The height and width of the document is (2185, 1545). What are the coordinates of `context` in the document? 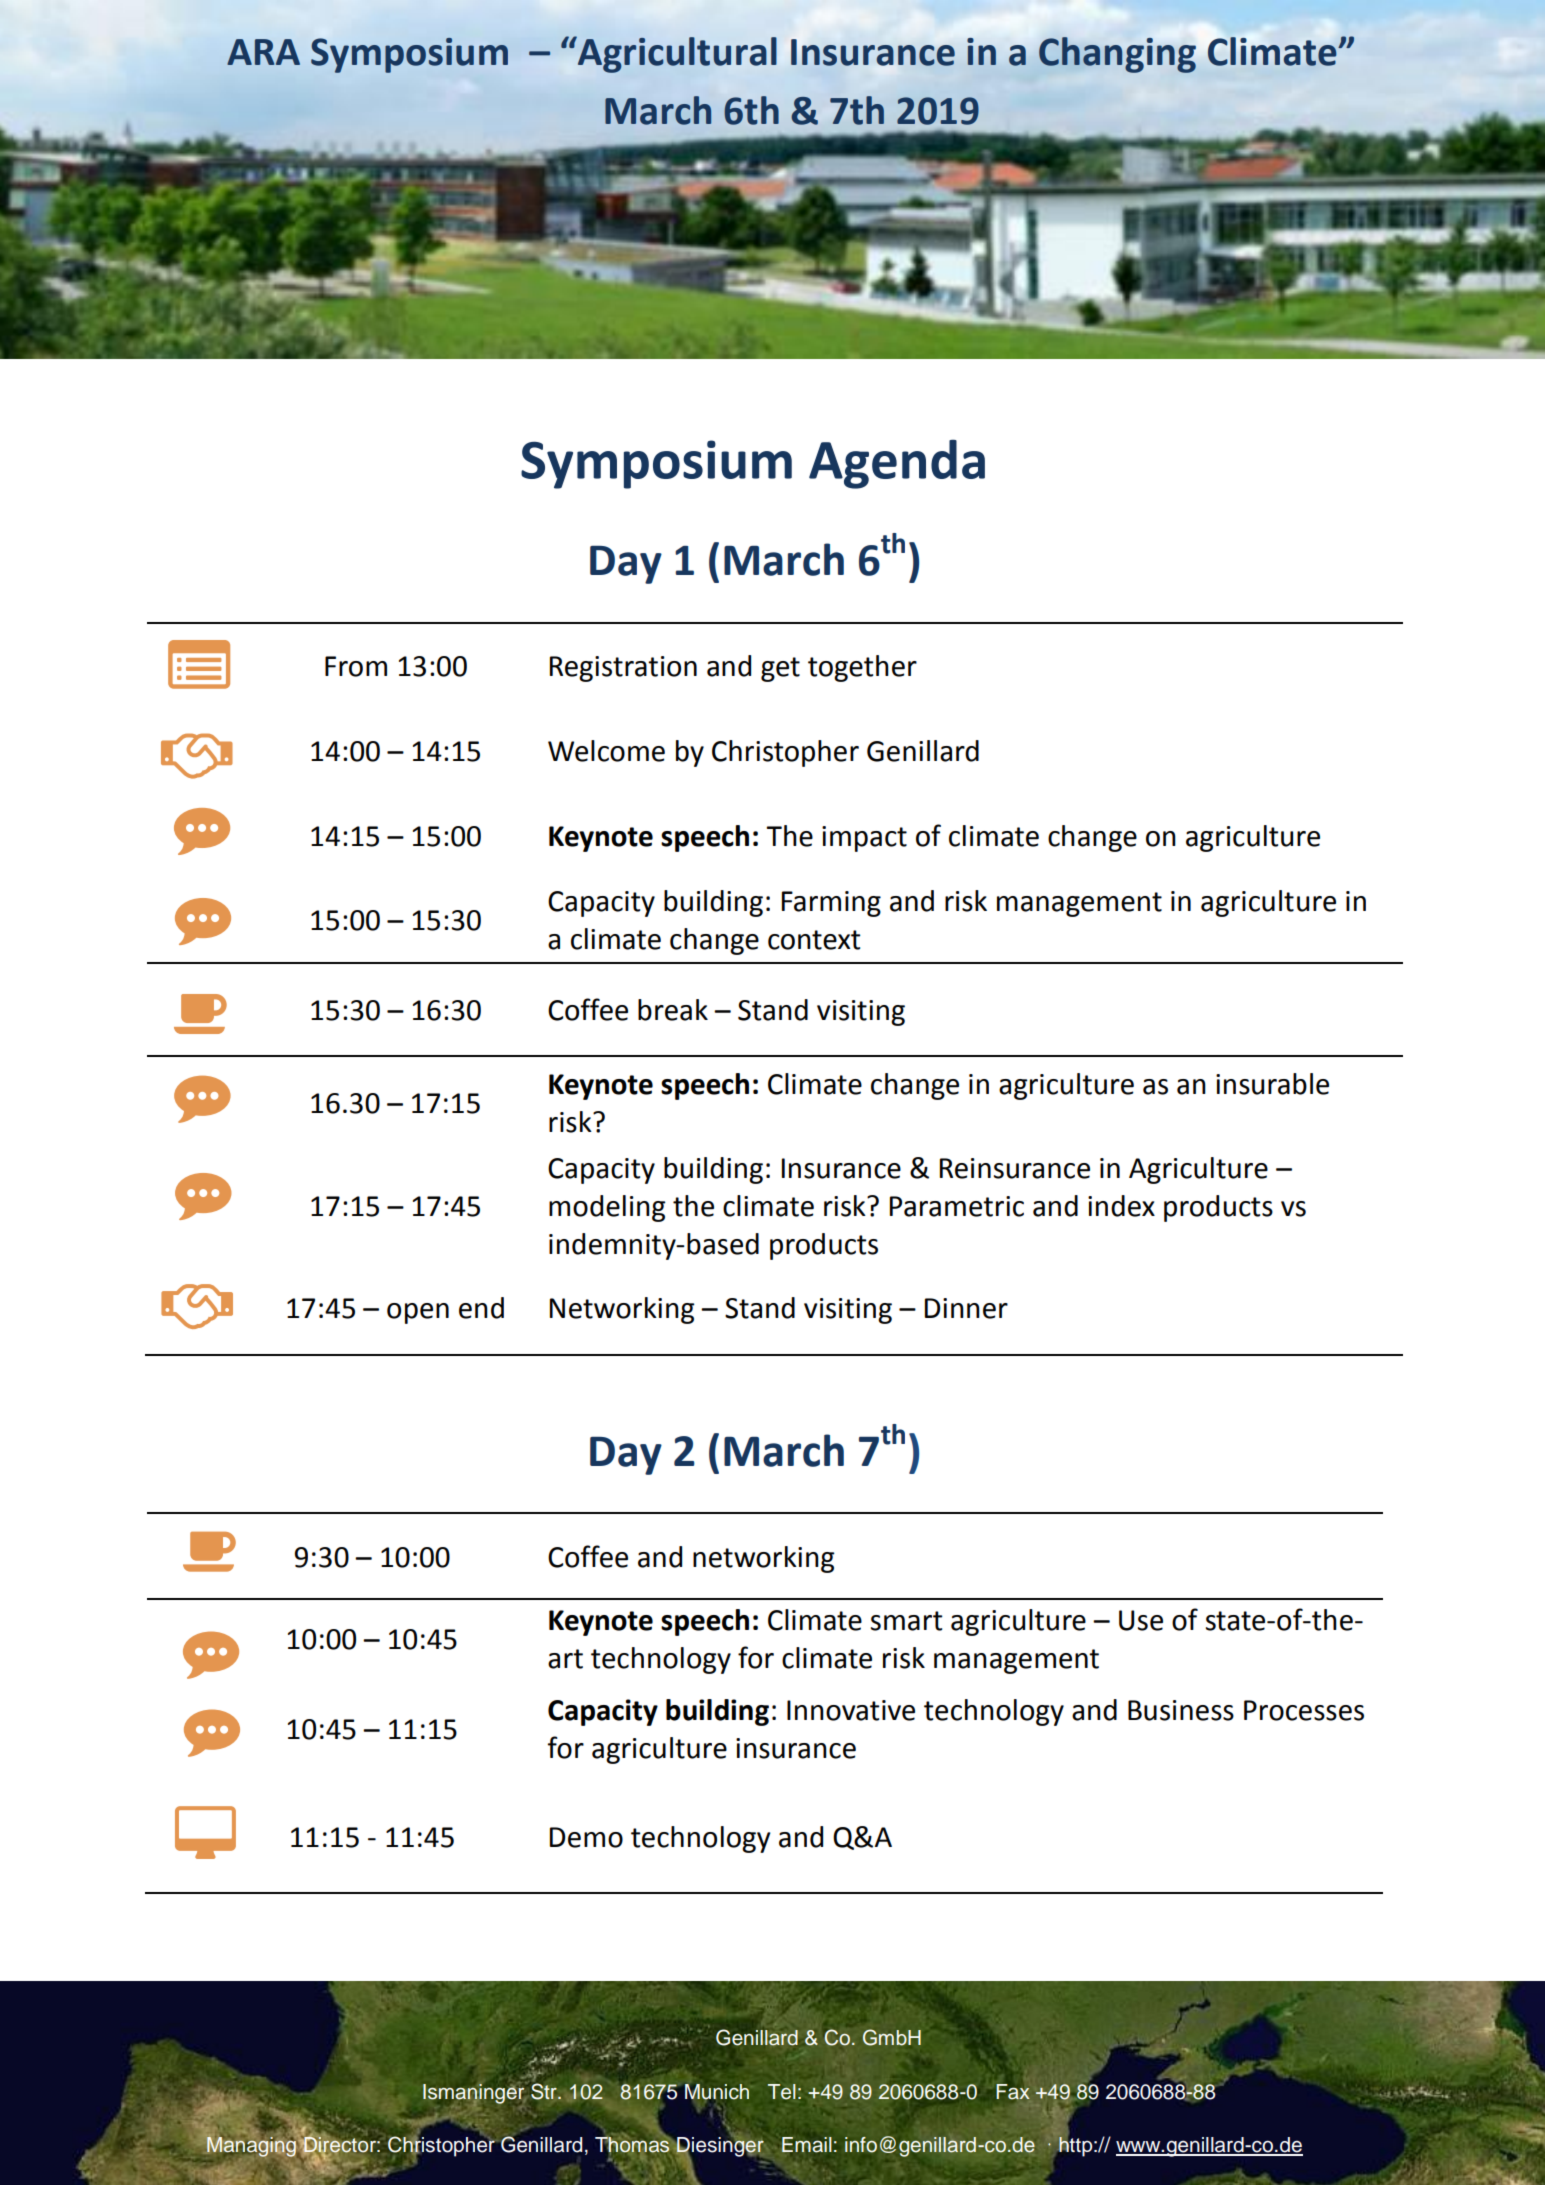 It's located at (814, 940).
